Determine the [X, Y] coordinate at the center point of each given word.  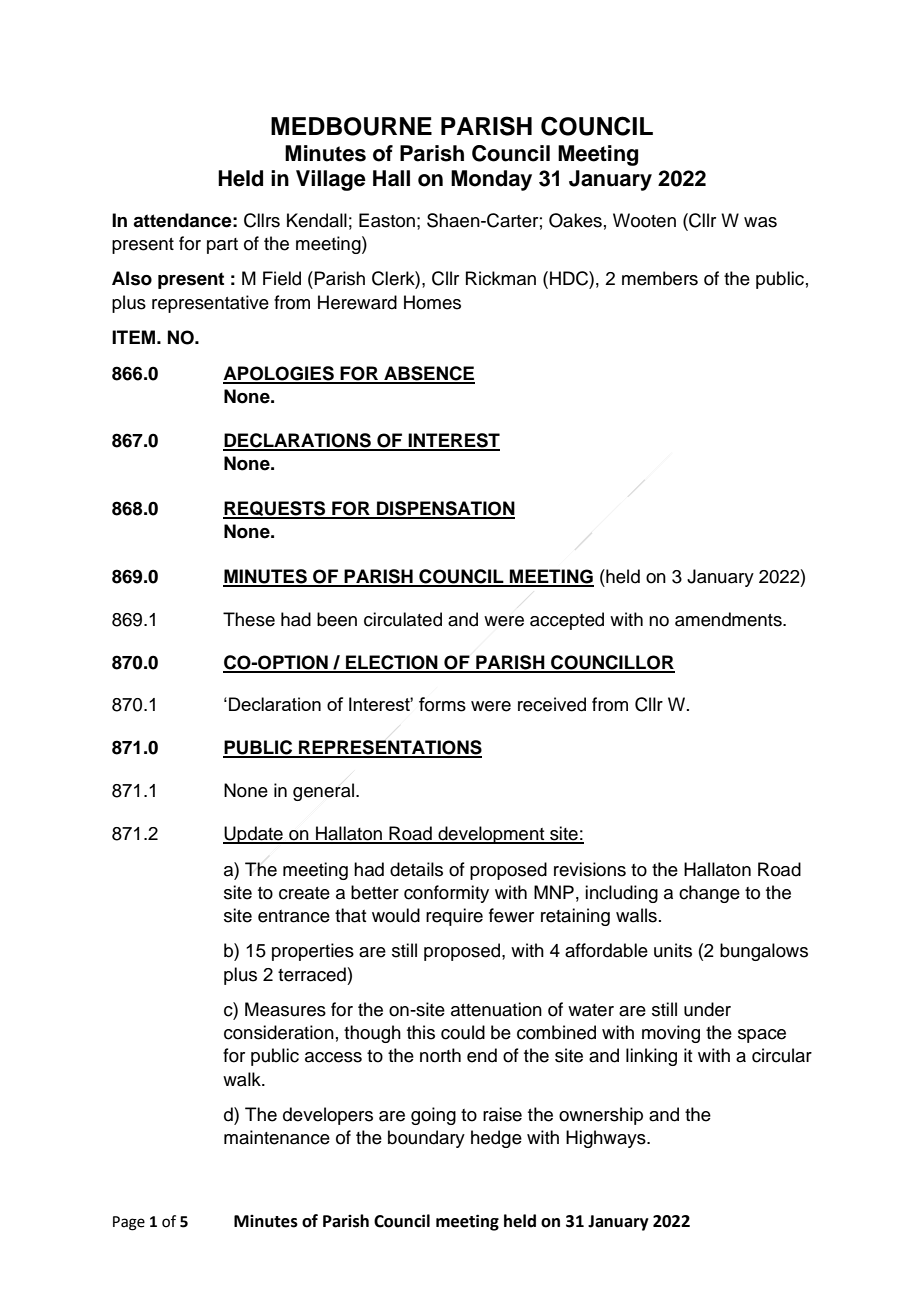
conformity [446, 894]
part [222, 246]
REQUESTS [275, 509]
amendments [729, 619]
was [760, 222]
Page [129, 1223]
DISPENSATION [445, 509]
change [709, 894]
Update [254, 835]
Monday [491, 180]
